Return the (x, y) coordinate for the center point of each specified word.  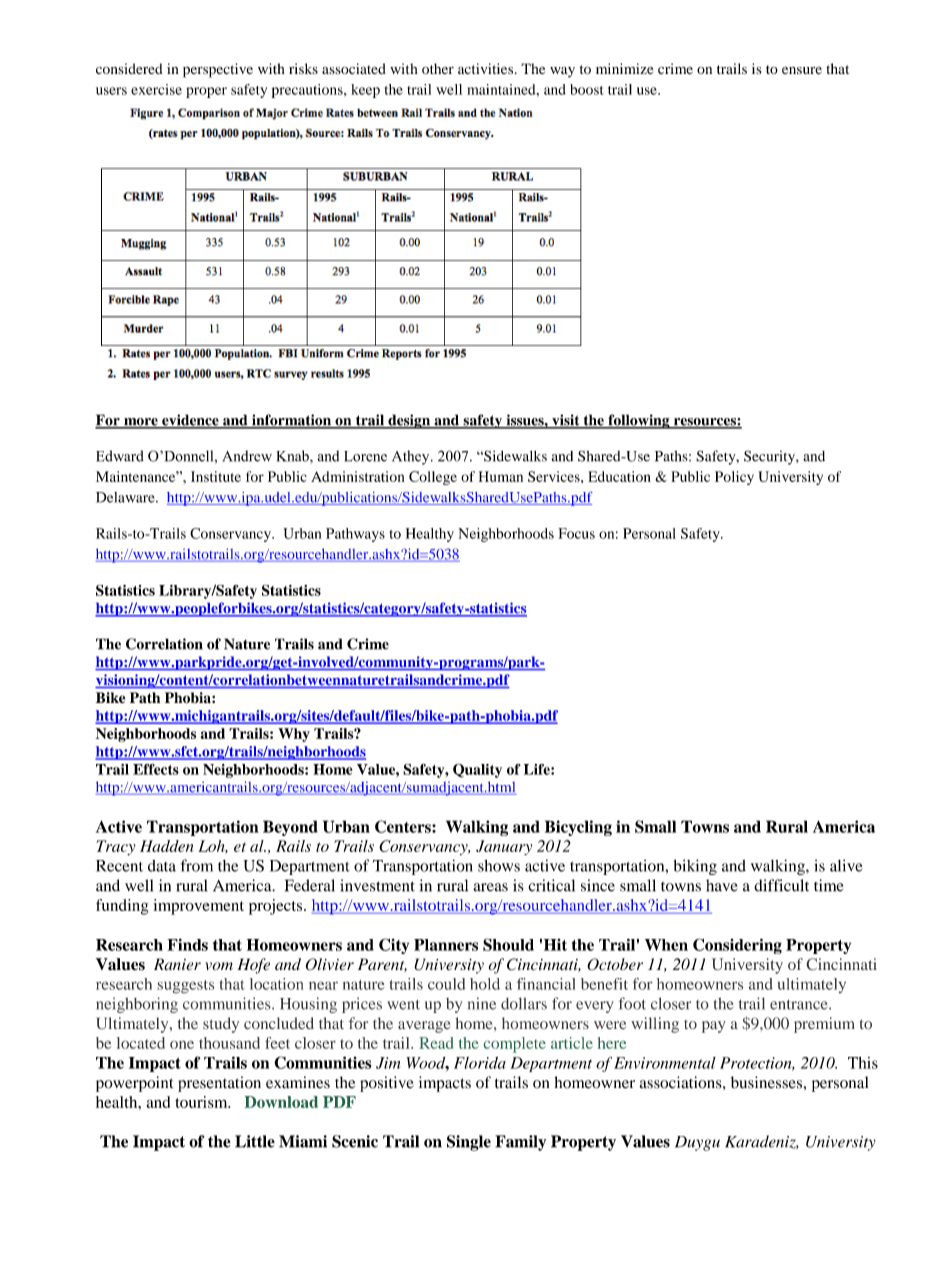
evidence (190, 421)
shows (499, 865)
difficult (781, 885)
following (639, 421)
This (863, 1063)
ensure (802, 70)
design (409, 421)
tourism (202, 1102)
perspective (218, 70)
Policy (734, 478)
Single (469, 1143)
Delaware (126, 497)
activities (487, 68)
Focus (576, 533)
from (197, 865)
